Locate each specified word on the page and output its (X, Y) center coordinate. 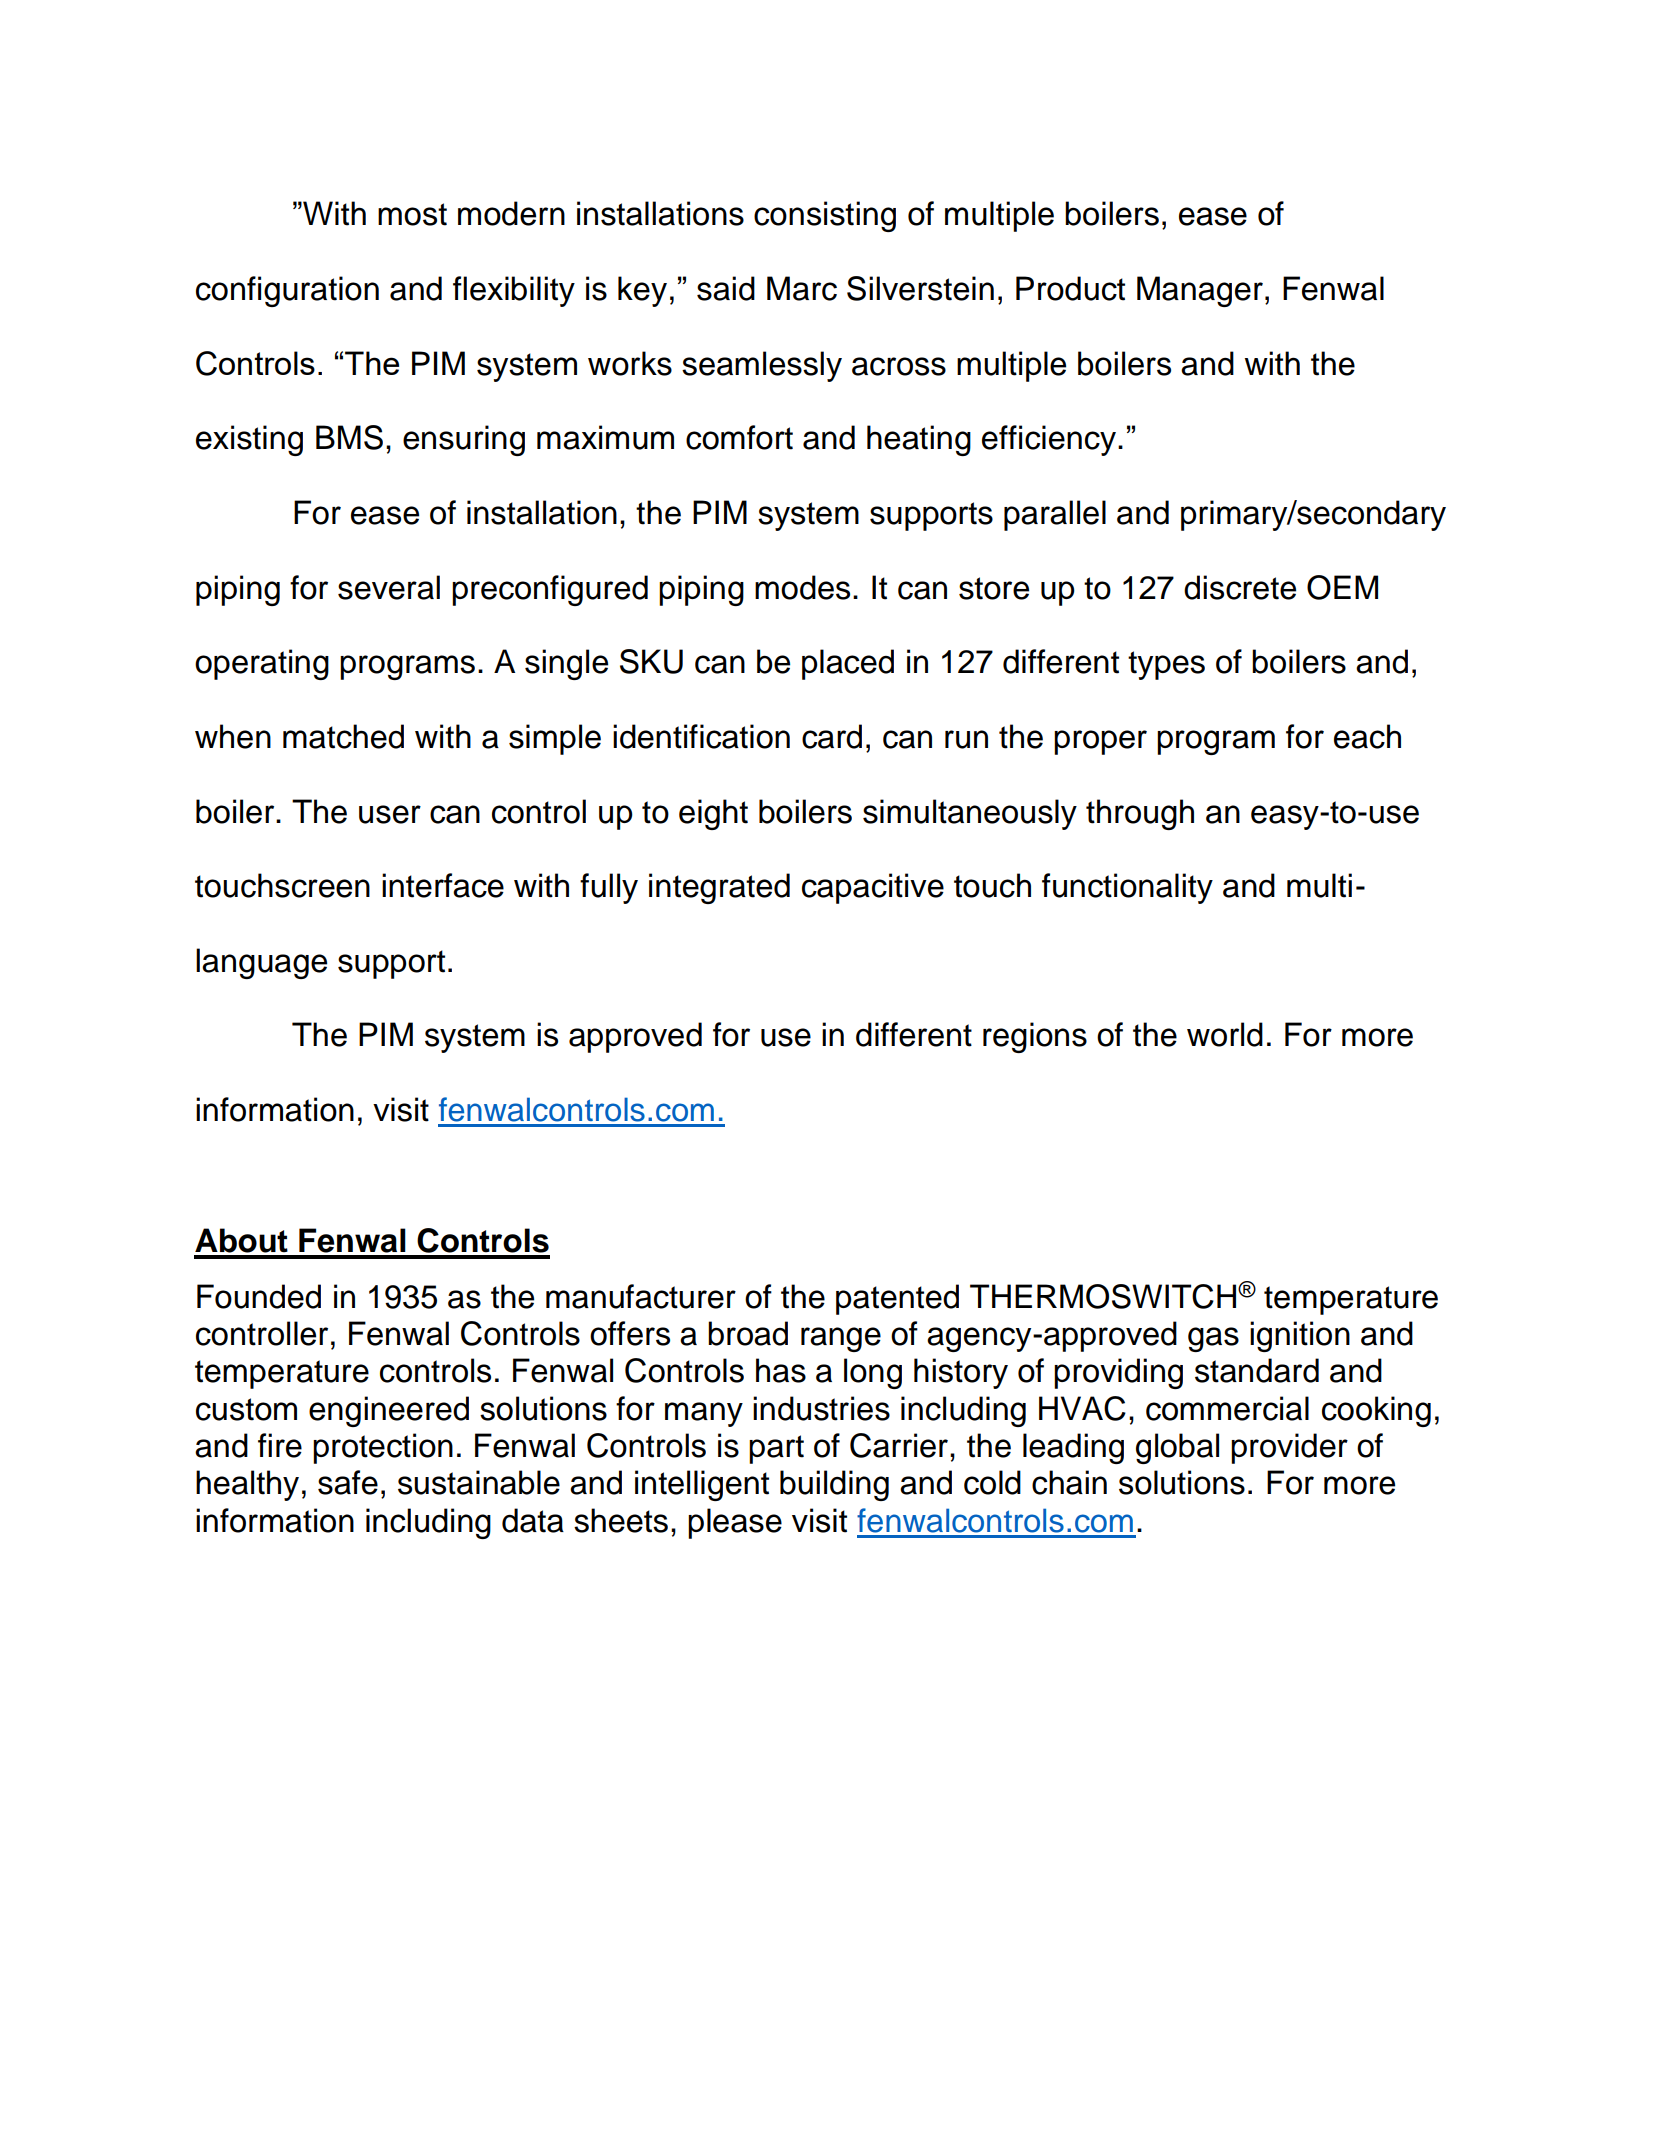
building (834, 1485)
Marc (802, 288)
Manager (1200, 291)
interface (443, 885)
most (412, 214)
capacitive (873, 888)
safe (348, 1482)
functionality (1127, 888)
